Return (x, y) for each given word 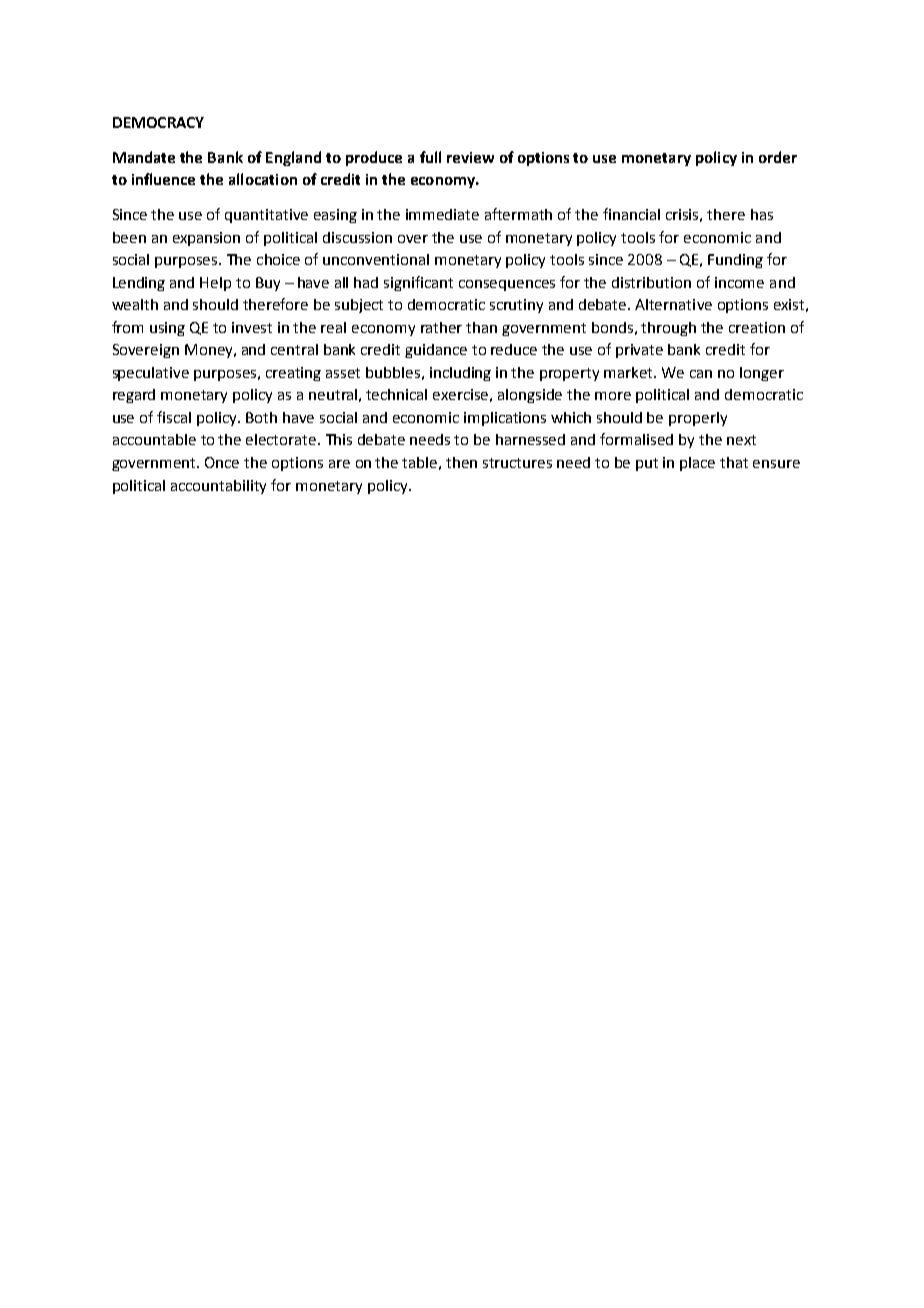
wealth (135, 304)
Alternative (673, 304)
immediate (442, 214)
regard (134, 396)
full (430, 157)
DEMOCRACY (158, 122)
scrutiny (516, 306)
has (762, 214)
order (778, 157)
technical (396, 394)
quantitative (266, 216)
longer (762, 374)
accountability (218, 487)
